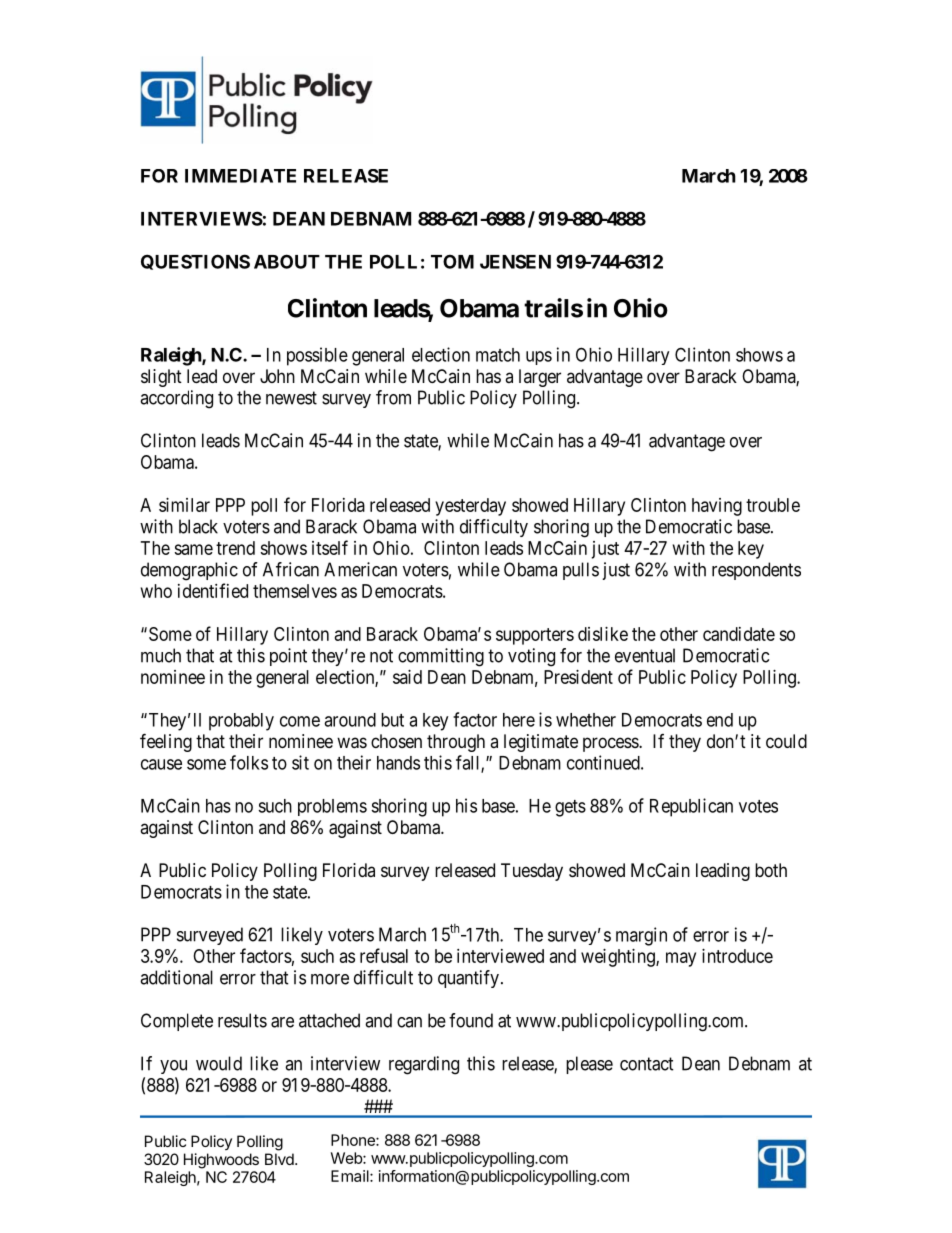  What do you see at coordinates (470, 507) in the page?
I see `yesterday` at bounding box center [470, 507].
